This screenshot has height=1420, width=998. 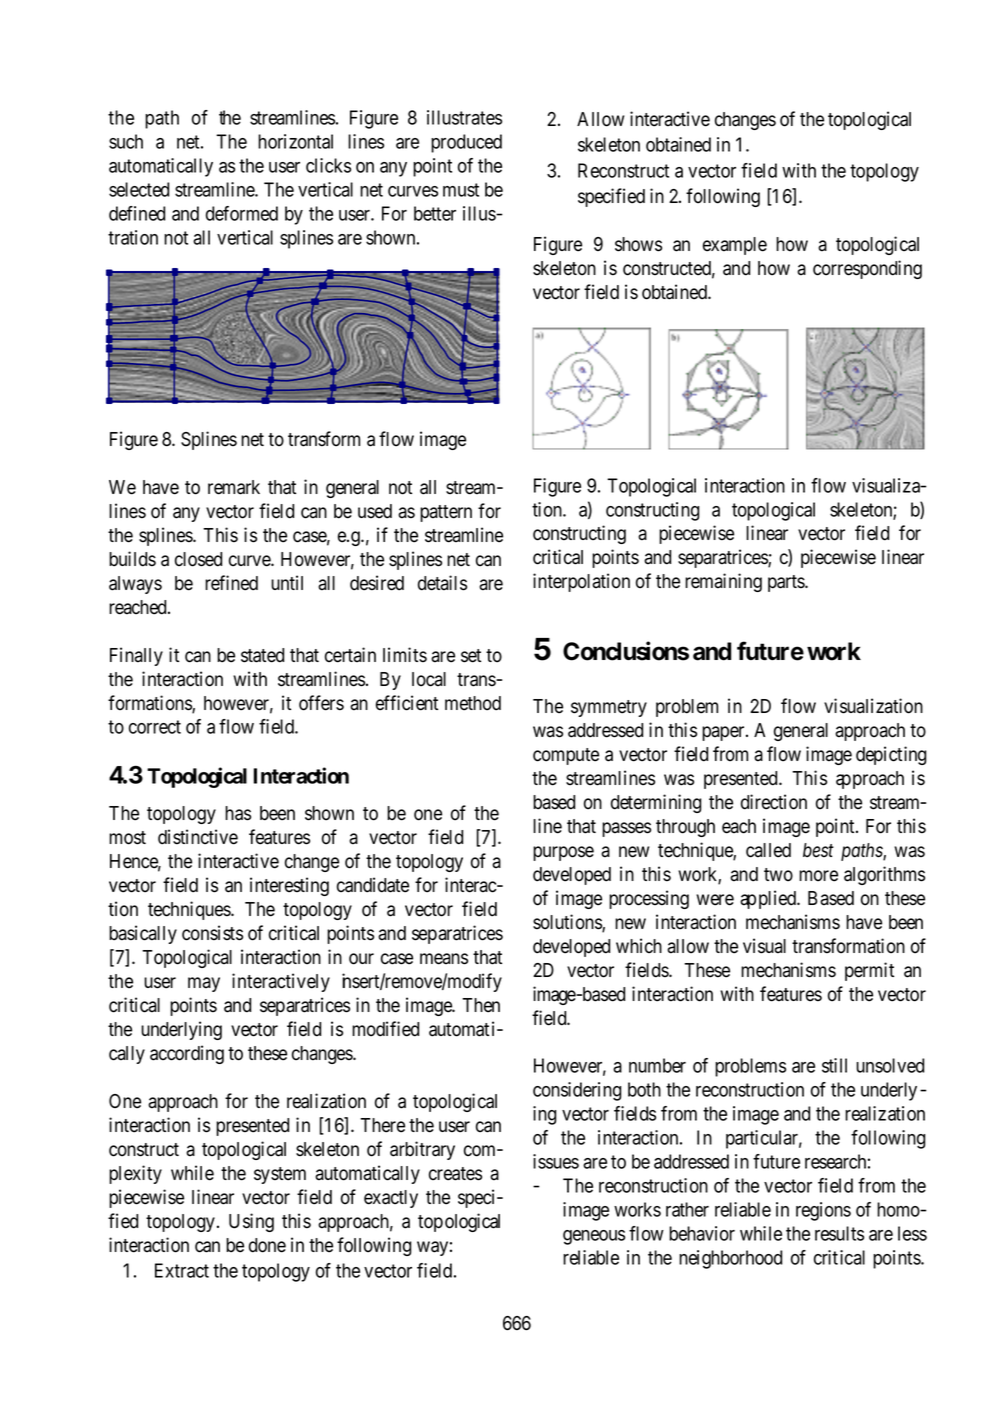 I want to click on deformed, so click(x=242, y=213).
